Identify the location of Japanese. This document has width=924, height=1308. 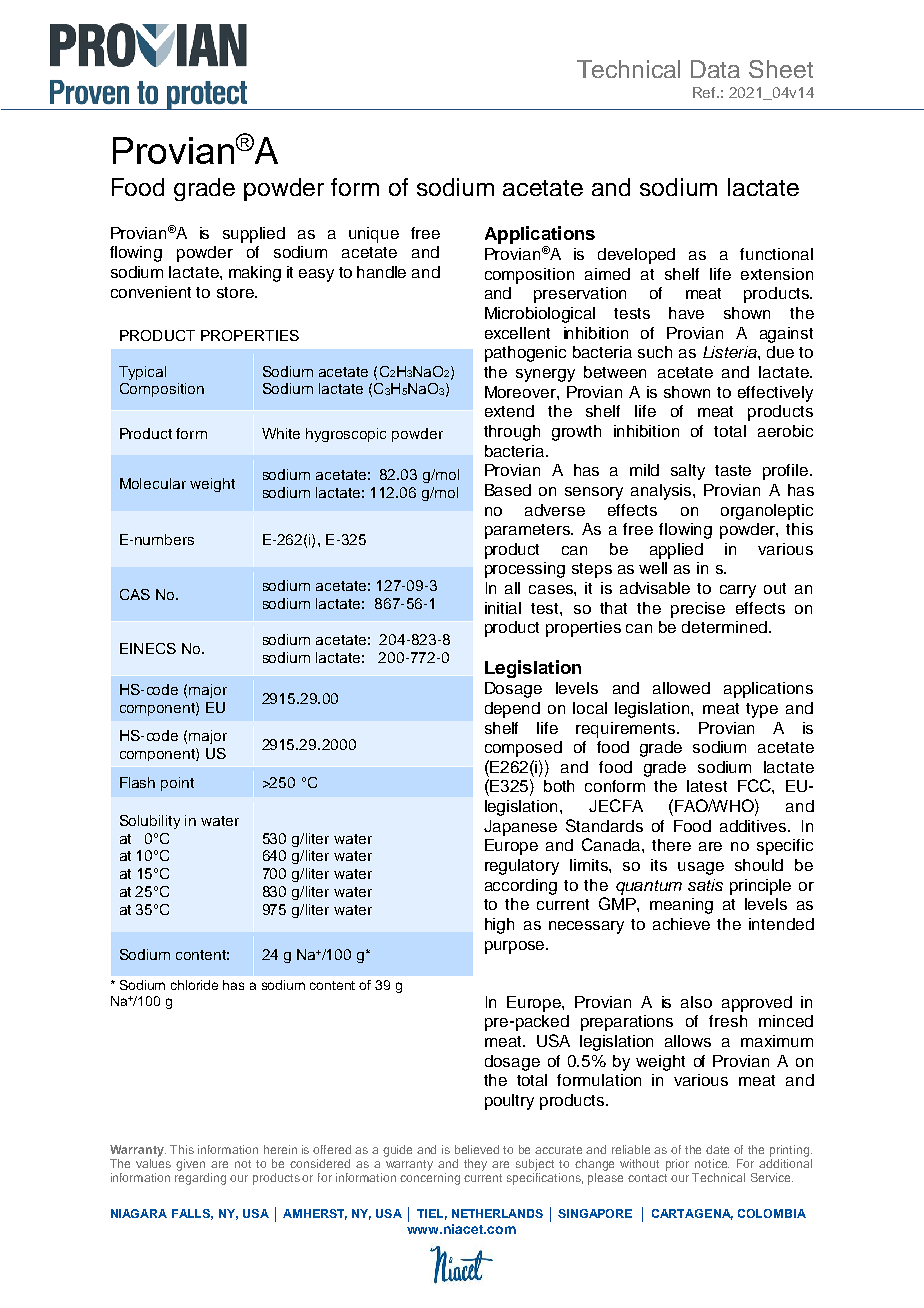
(520, 828).
